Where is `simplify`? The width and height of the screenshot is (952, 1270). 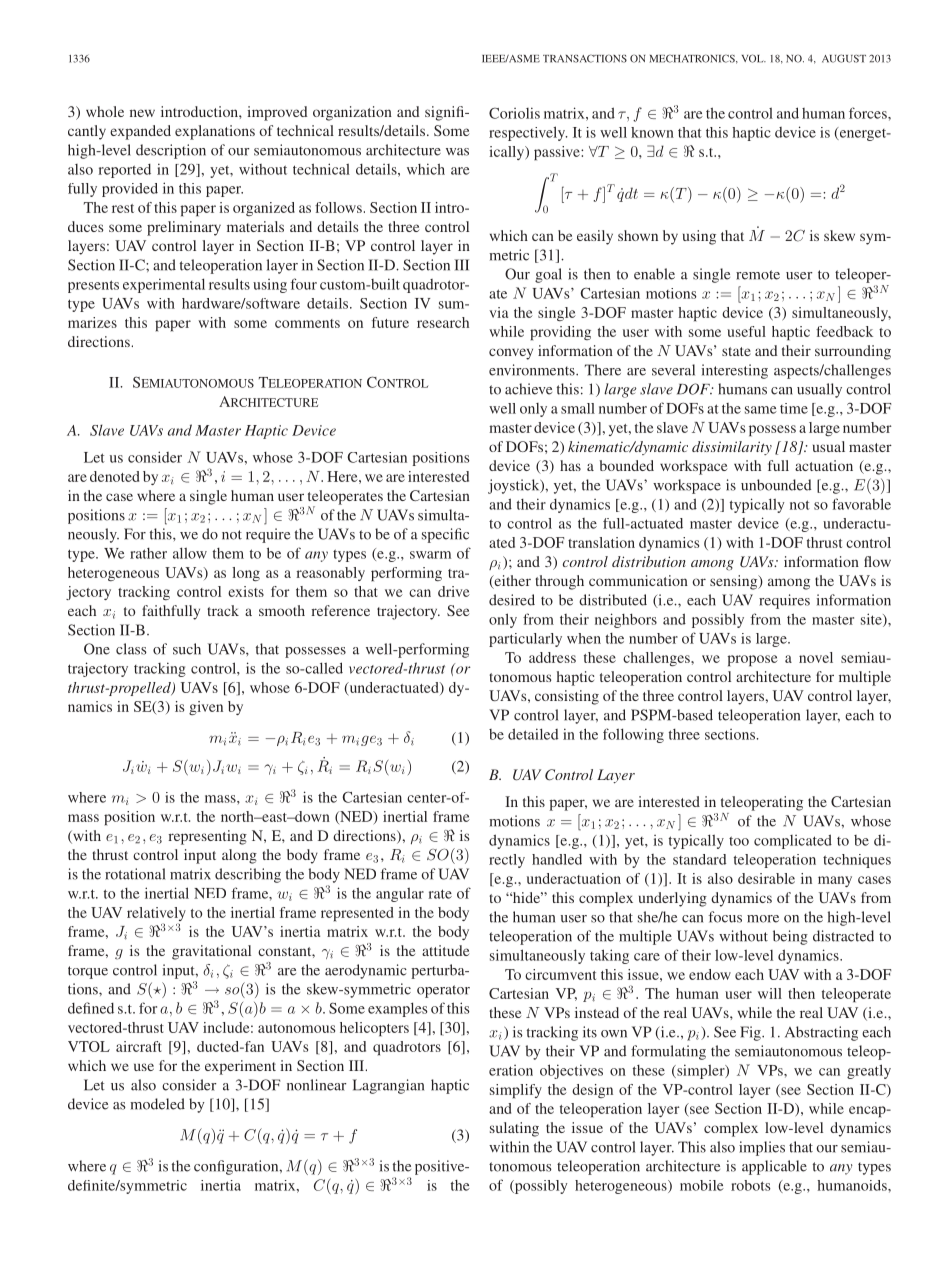 simplify is located at coordinates (516, 1091).
